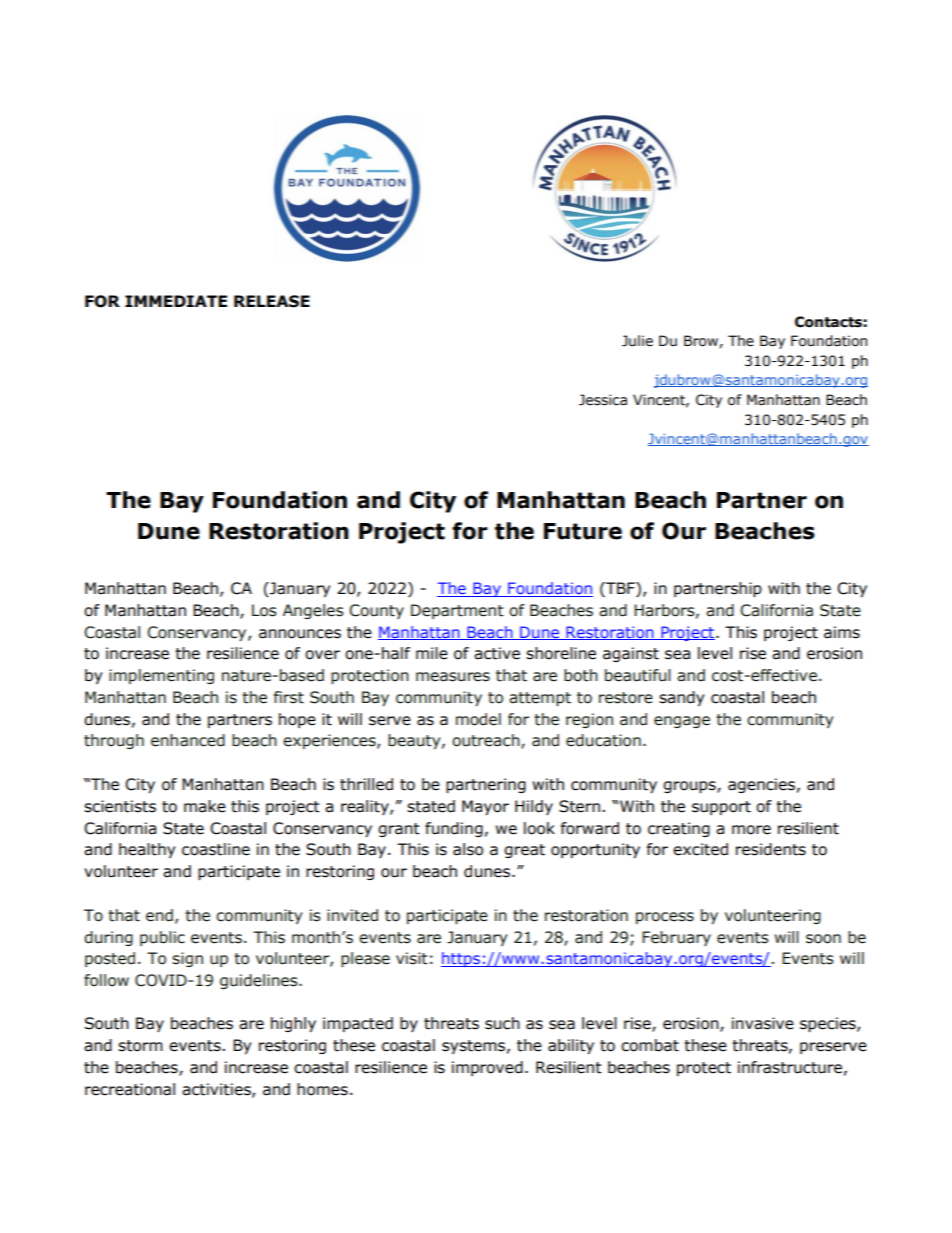  Describe the element at coordinates (583, 531) in the screenshot. I see `Future` at that location.
